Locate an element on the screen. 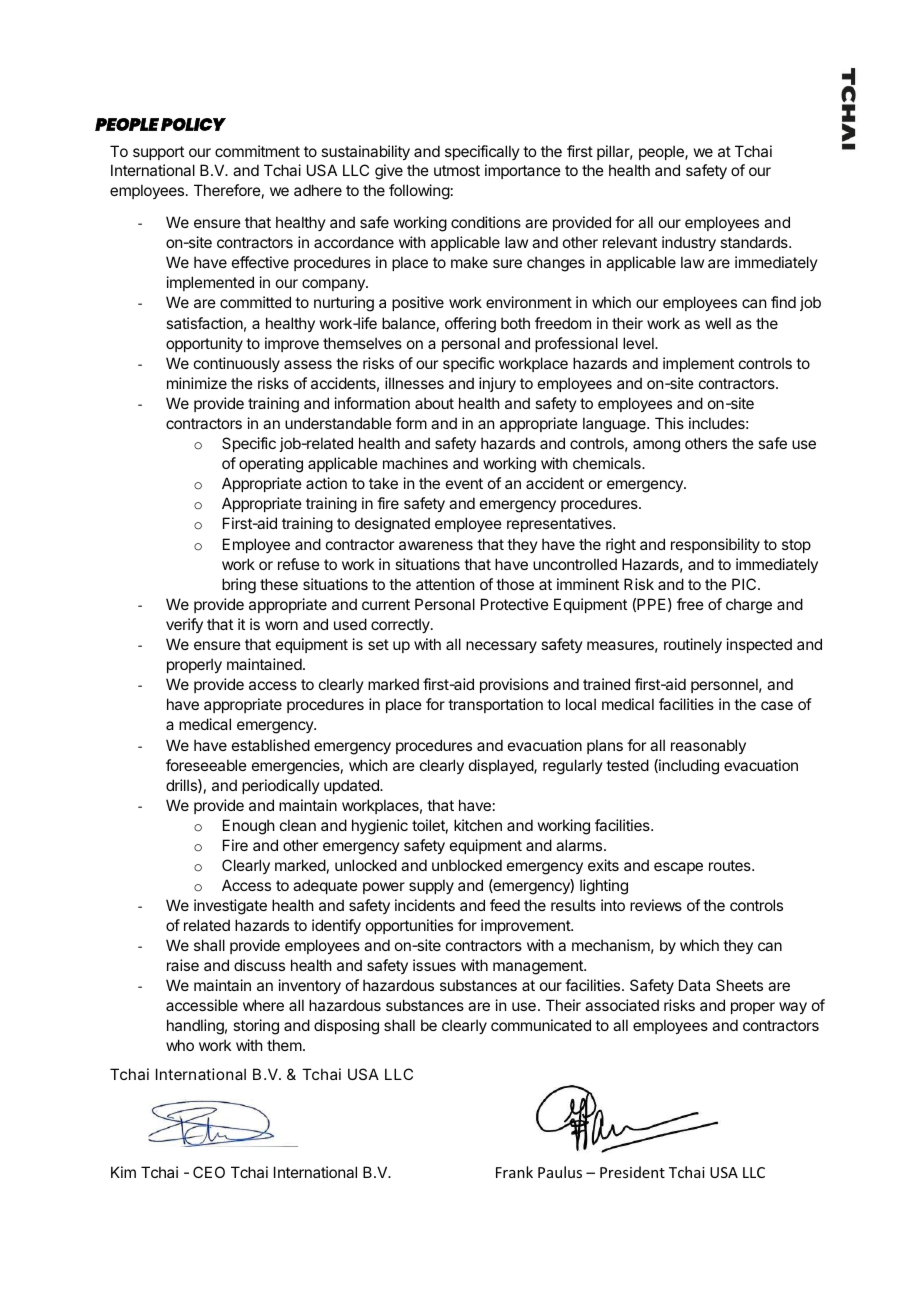 This screenshot has width=924, height=1308. operating is located at coordinates (271, 465).
